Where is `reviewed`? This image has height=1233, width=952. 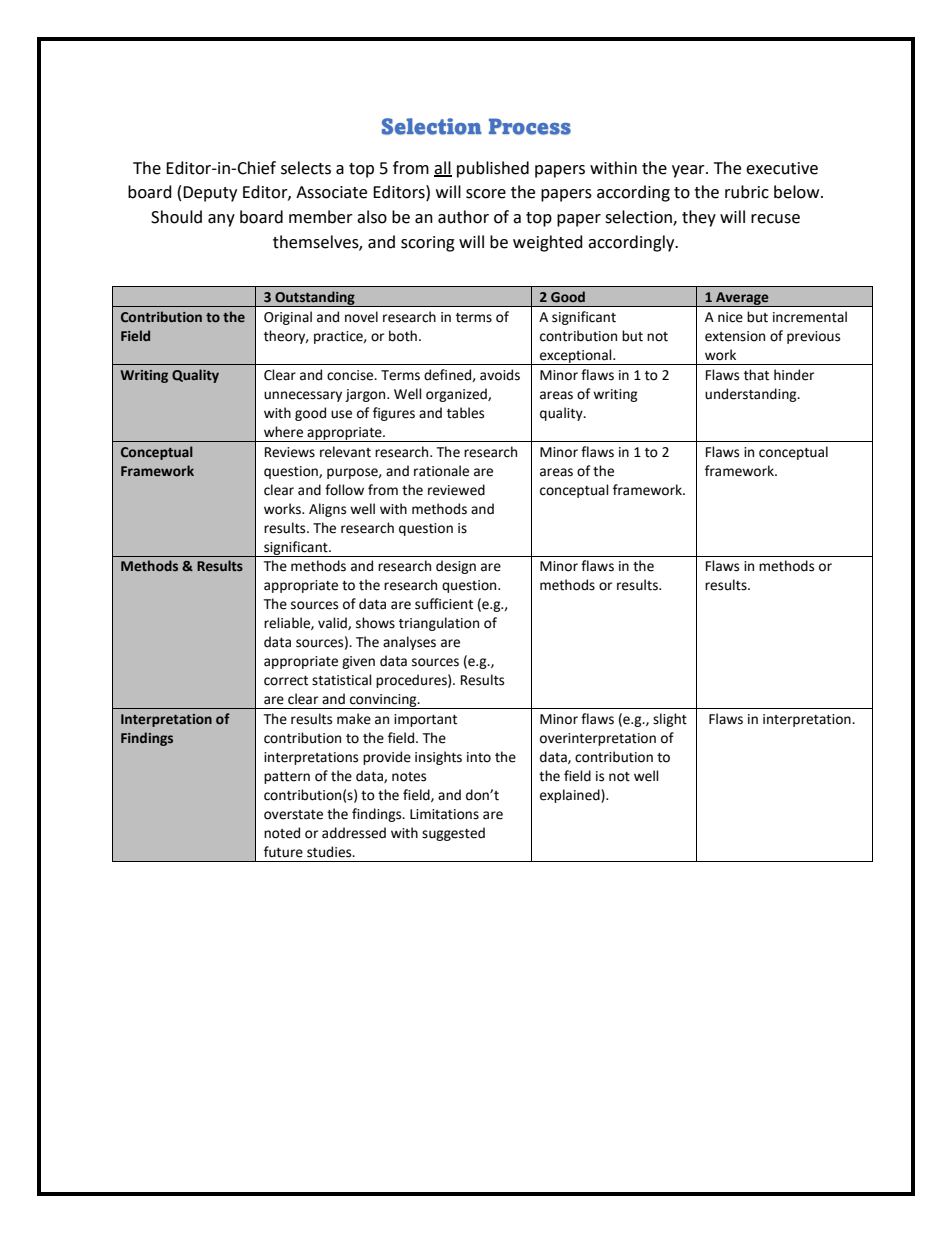 reviewed is located at coordinates (456, 490).
